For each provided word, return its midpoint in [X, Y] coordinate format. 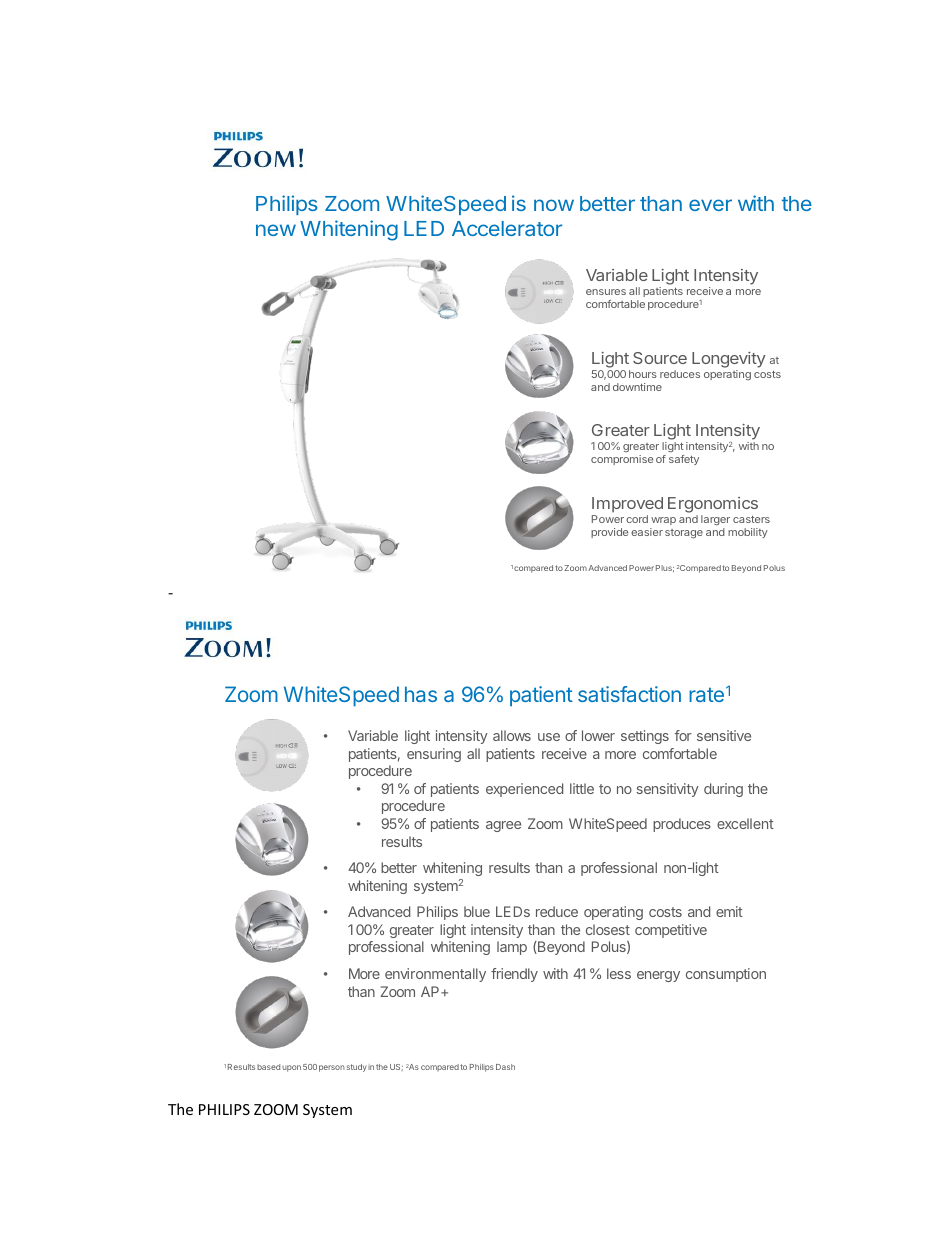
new [276, 230]
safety [684, 460]
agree [503, 826]
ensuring [434, 755]
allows [512, 735]
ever [710, 205]
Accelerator [507, 228]
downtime [637, 387]
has [421, 694]
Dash [505, 1067]
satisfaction [629, 694]
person [332, 1068]
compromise [622, 460]
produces [682, 825]
